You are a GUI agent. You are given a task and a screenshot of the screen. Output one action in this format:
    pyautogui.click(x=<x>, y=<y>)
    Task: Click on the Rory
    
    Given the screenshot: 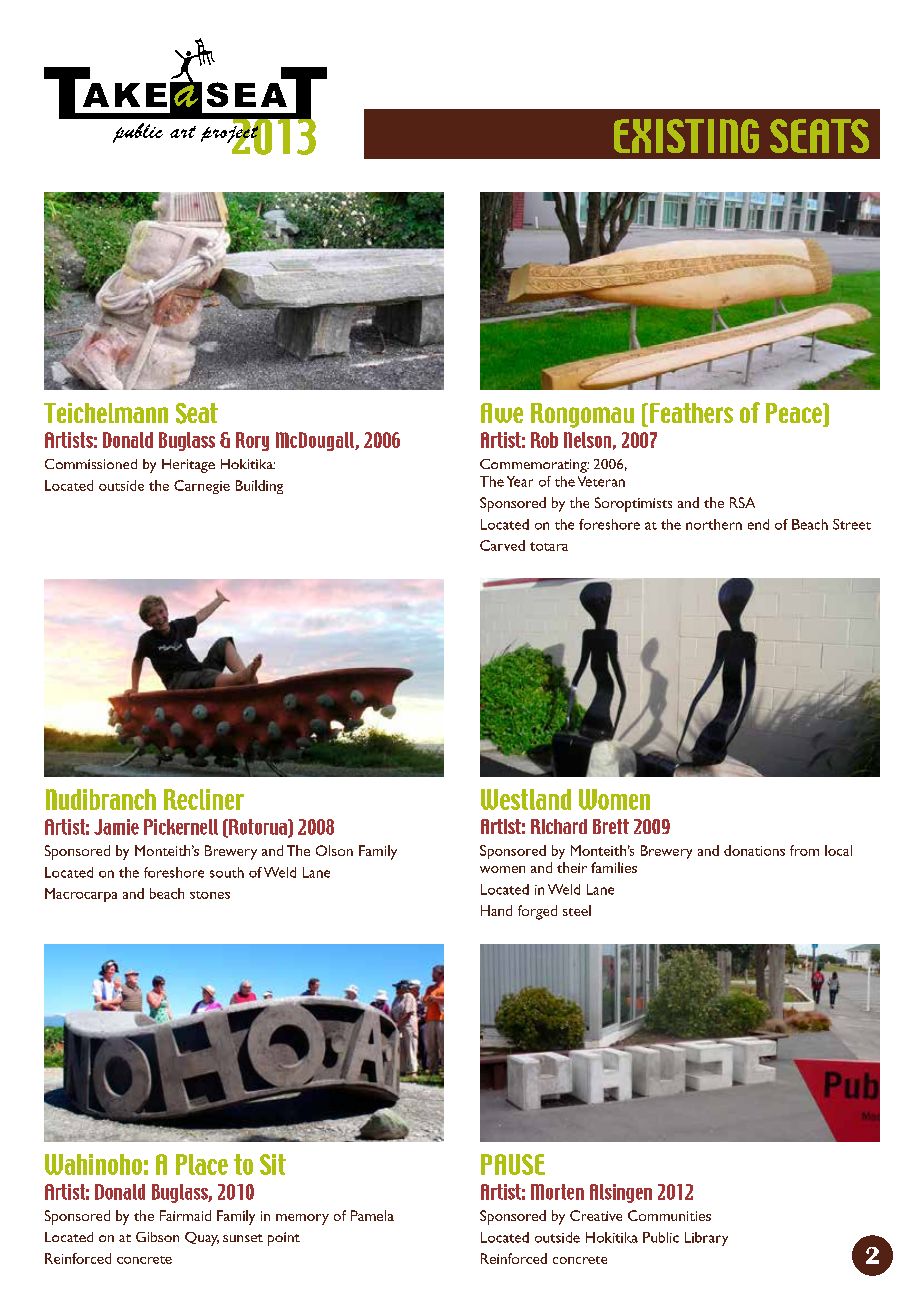 What is the action you would take?
    pyautogui.click(x=252, y=441)
